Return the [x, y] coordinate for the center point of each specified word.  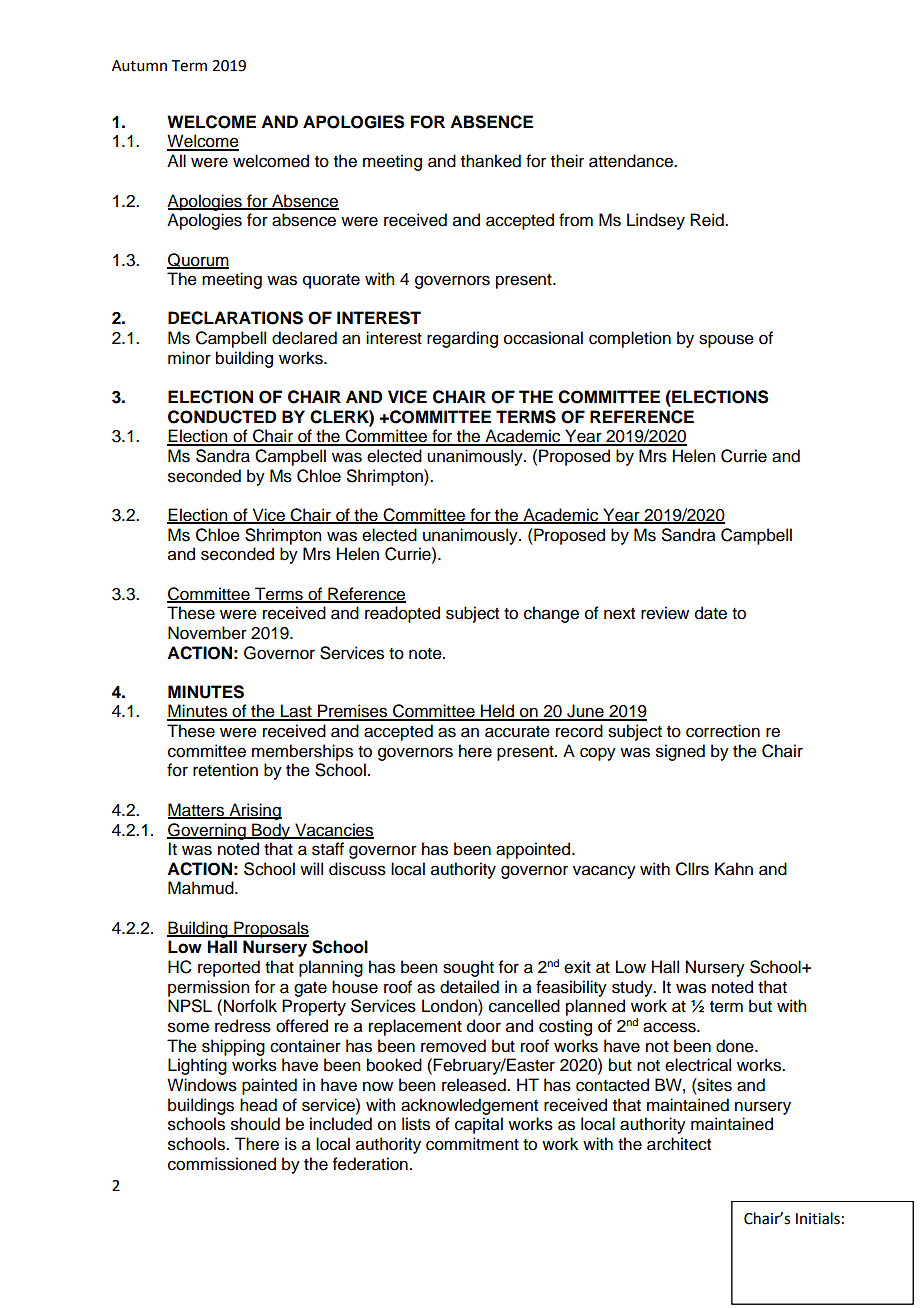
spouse [726, 341]
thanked [491, 161]
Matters [197, 810]
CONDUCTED [222, 417]
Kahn [734, 869]
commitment [472, 1144]
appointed [534, 850]
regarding [462, 339]
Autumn [139, 66]
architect [679, 1144]
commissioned [222, 1164]
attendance [632, 161]
